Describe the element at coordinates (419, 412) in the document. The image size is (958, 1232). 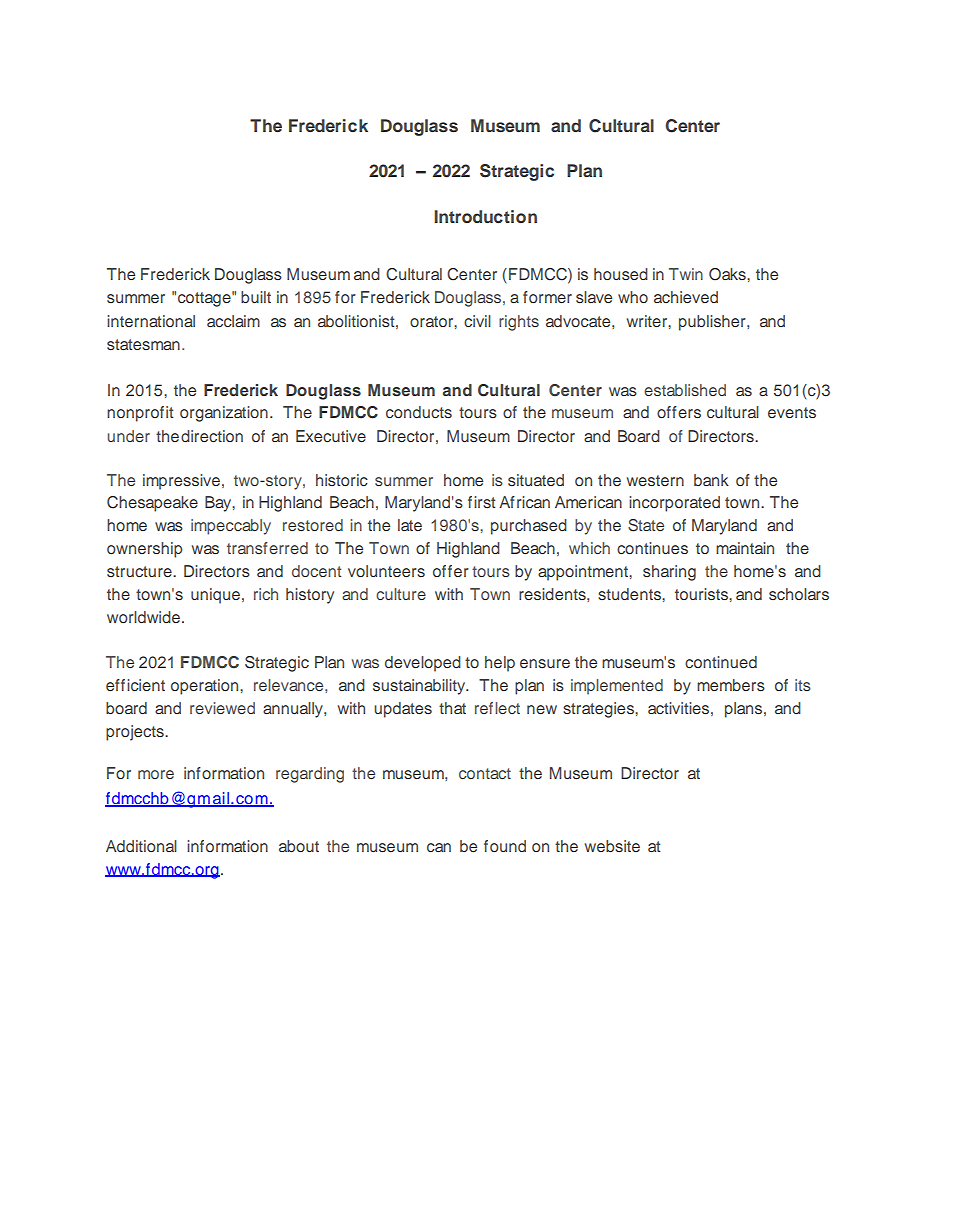
I see `conducts` at that location.
